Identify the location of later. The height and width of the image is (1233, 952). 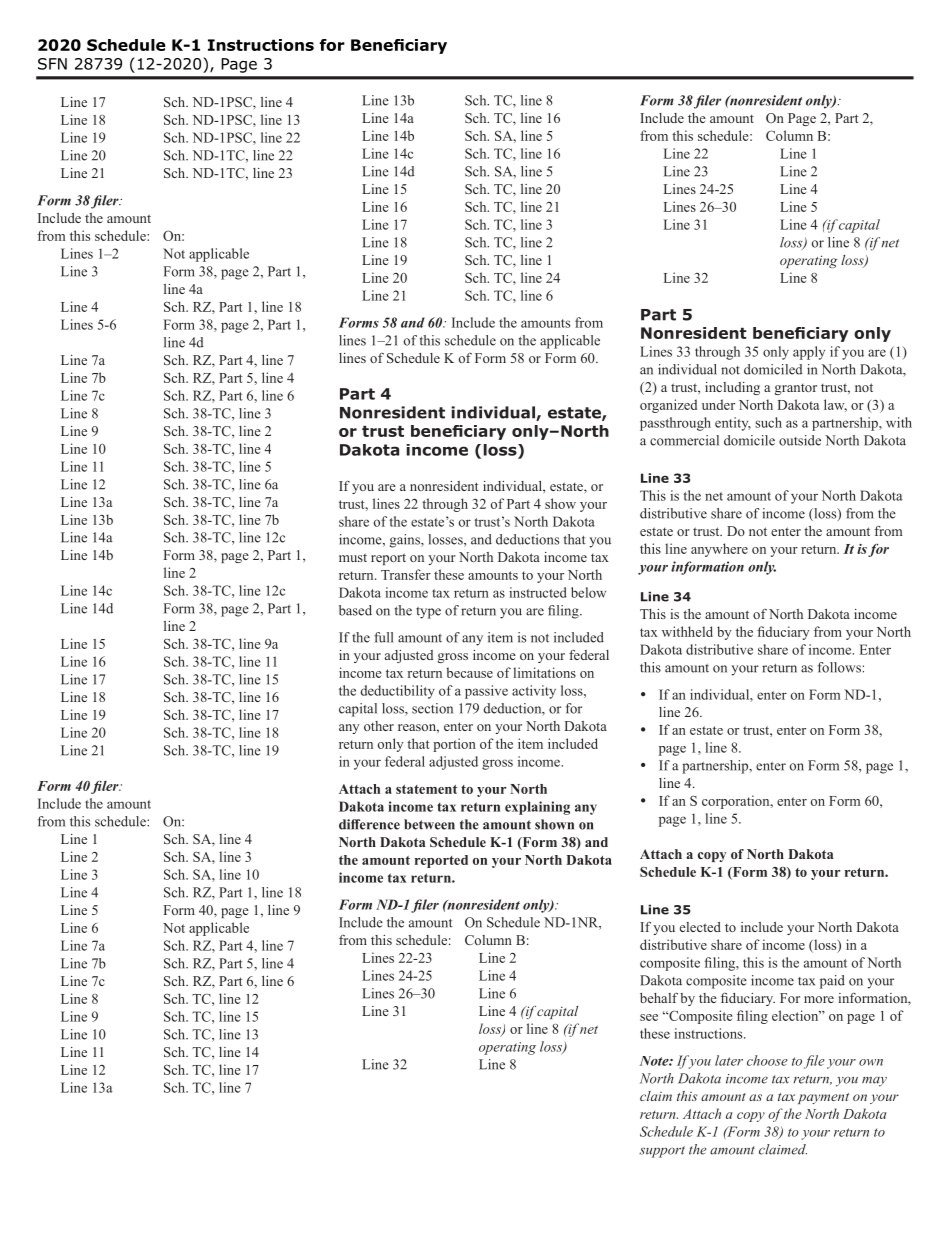
(729, 1060).
